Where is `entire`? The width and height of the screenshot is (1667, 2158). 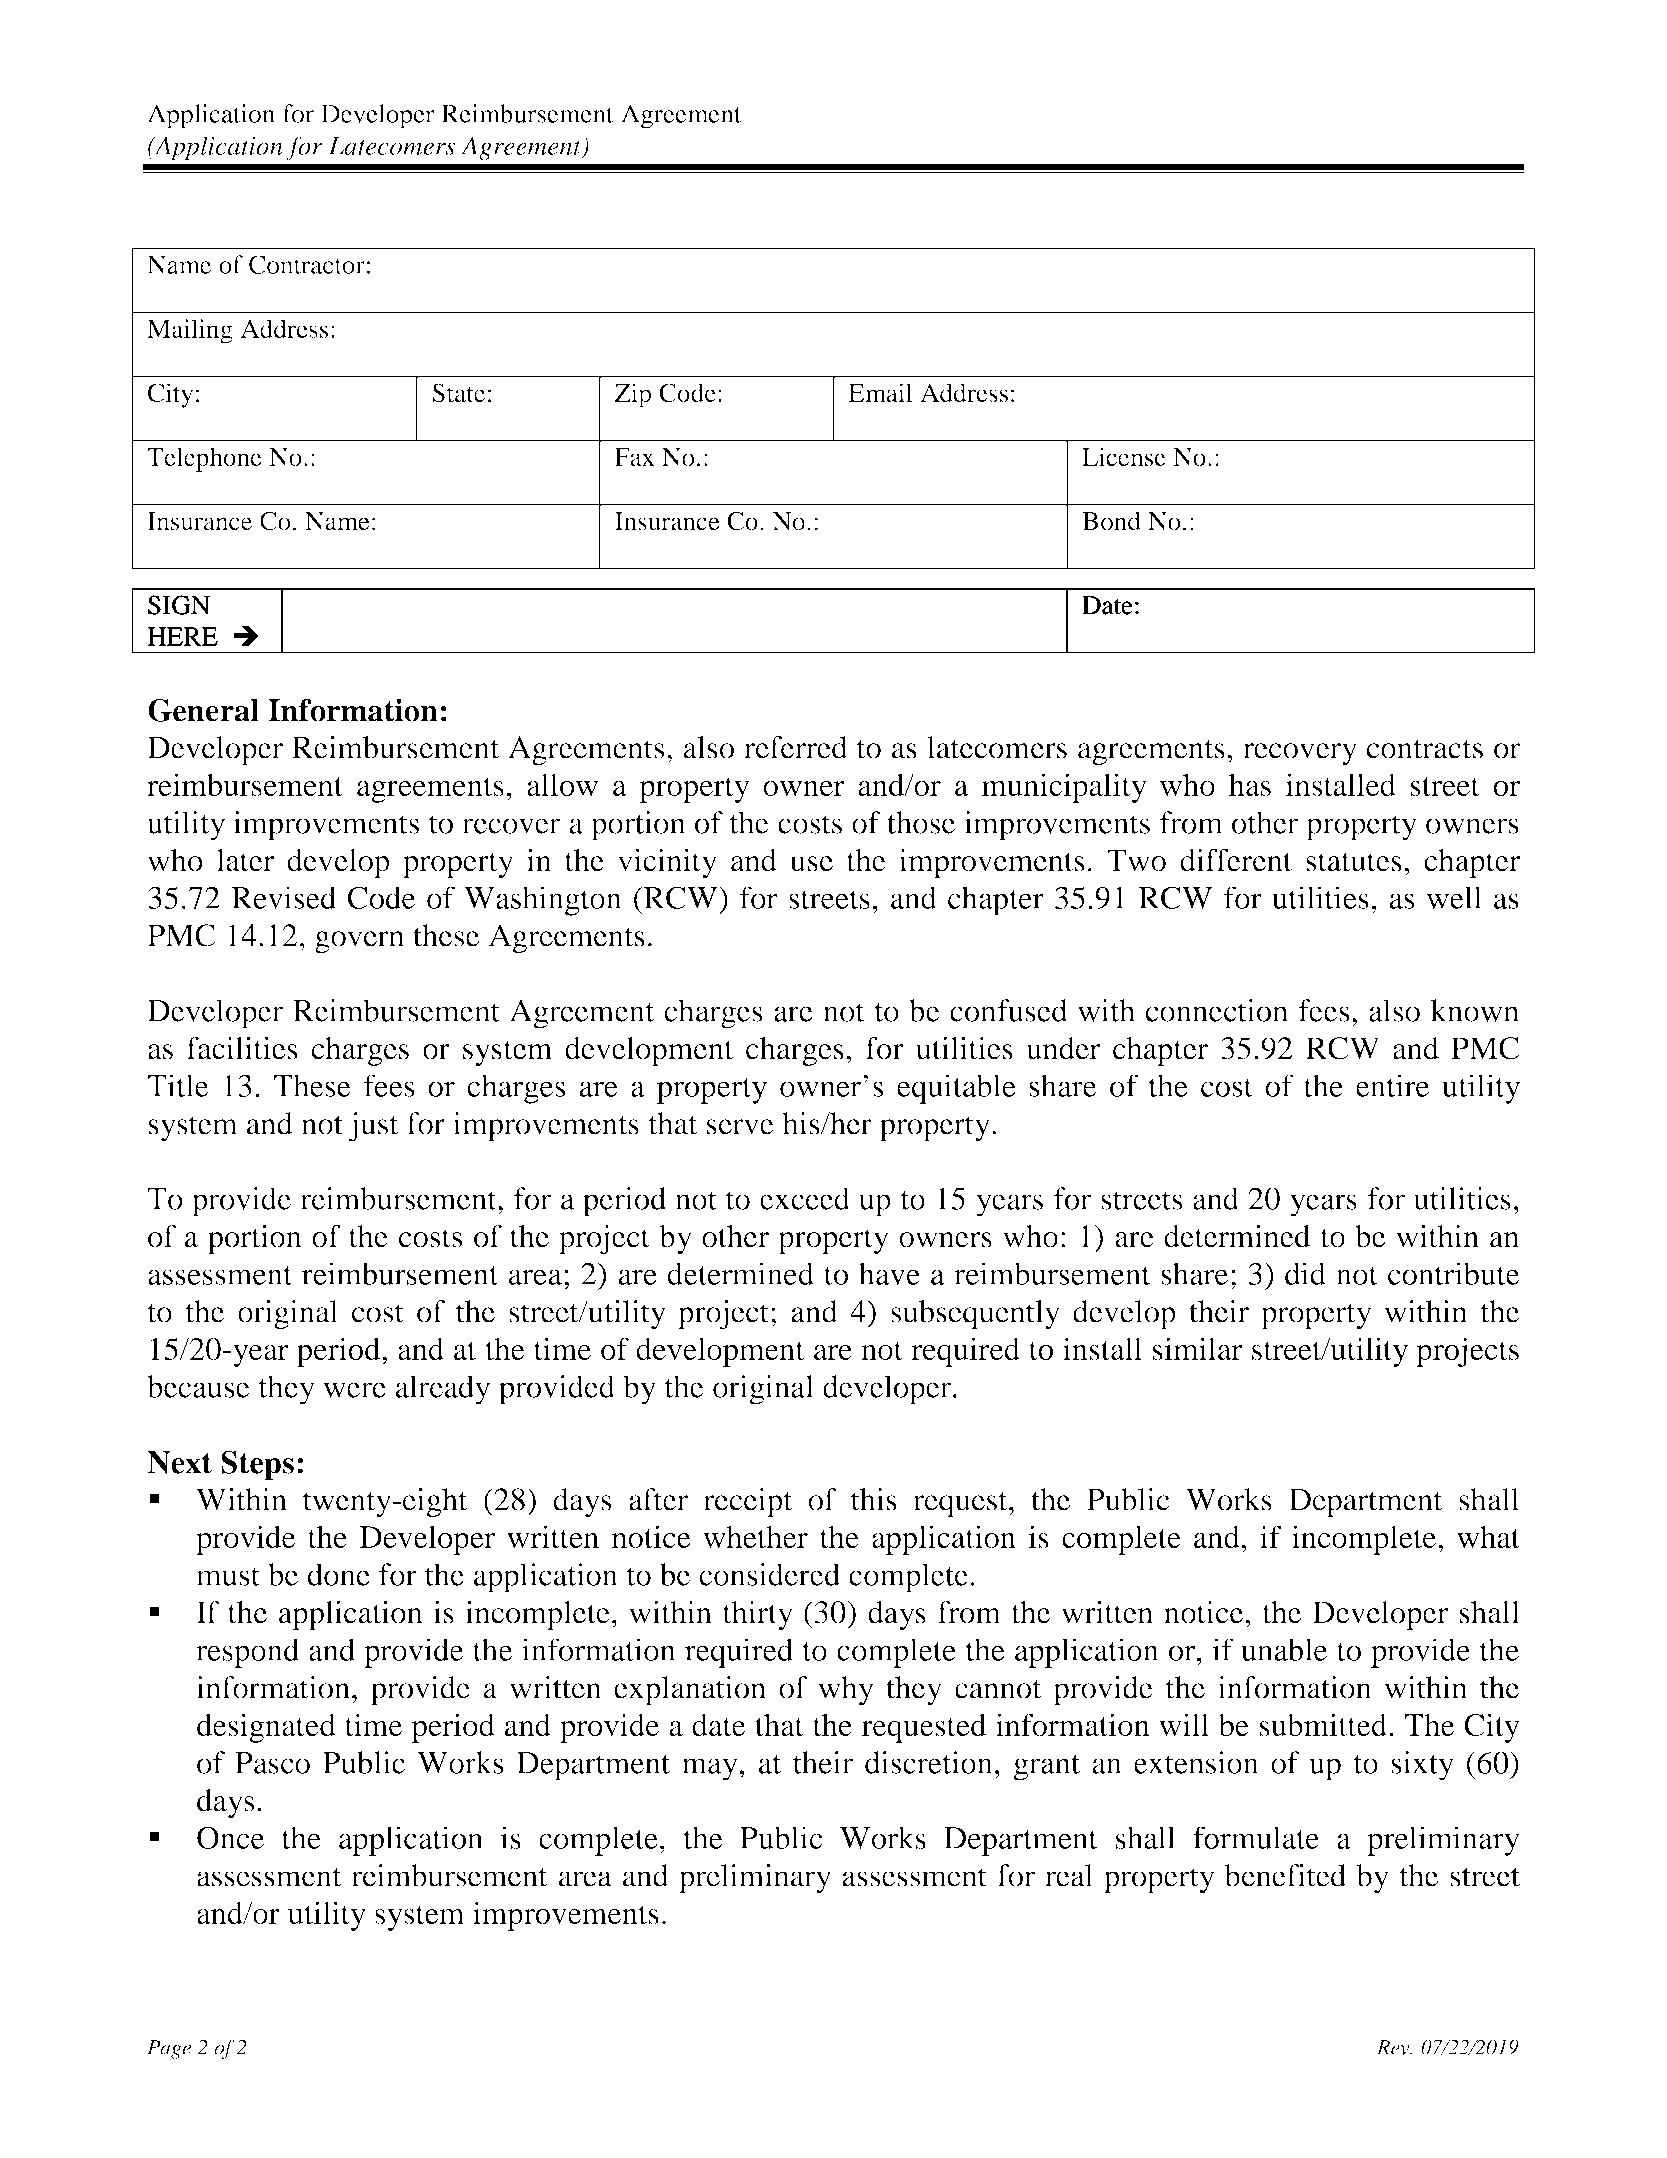 entire is located at coordinates (1392, 1085).
